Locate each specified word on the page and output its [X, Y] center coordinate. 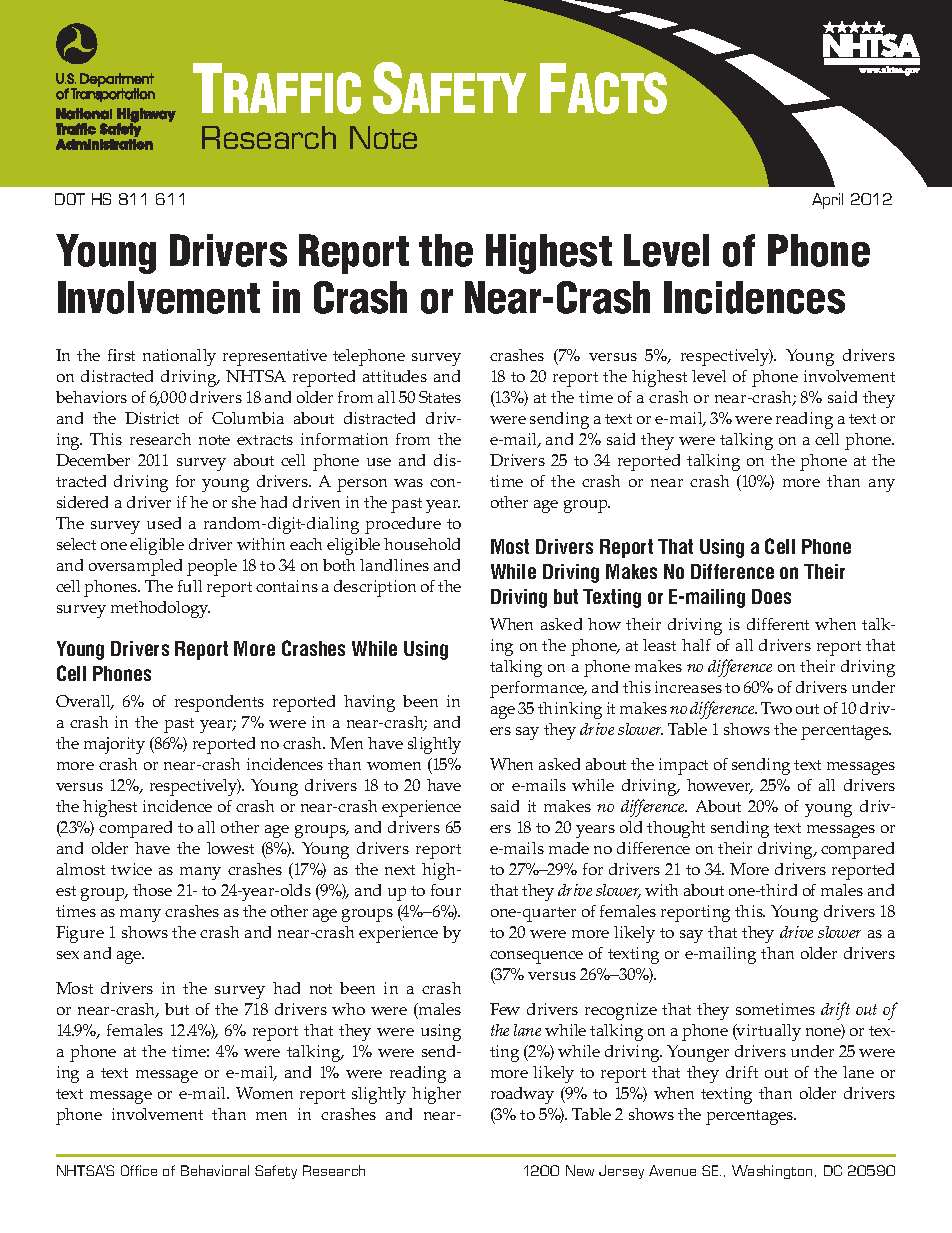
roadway [522, 1095]
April [827, 201]
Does [771, 596]
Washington [772, 1172]
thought [676, 829]
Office [139, 1170]
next [400, 870]
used [164, 523]
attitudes [395, 376]
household [422, 544]
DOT [70, 199]
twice [131, 869]
